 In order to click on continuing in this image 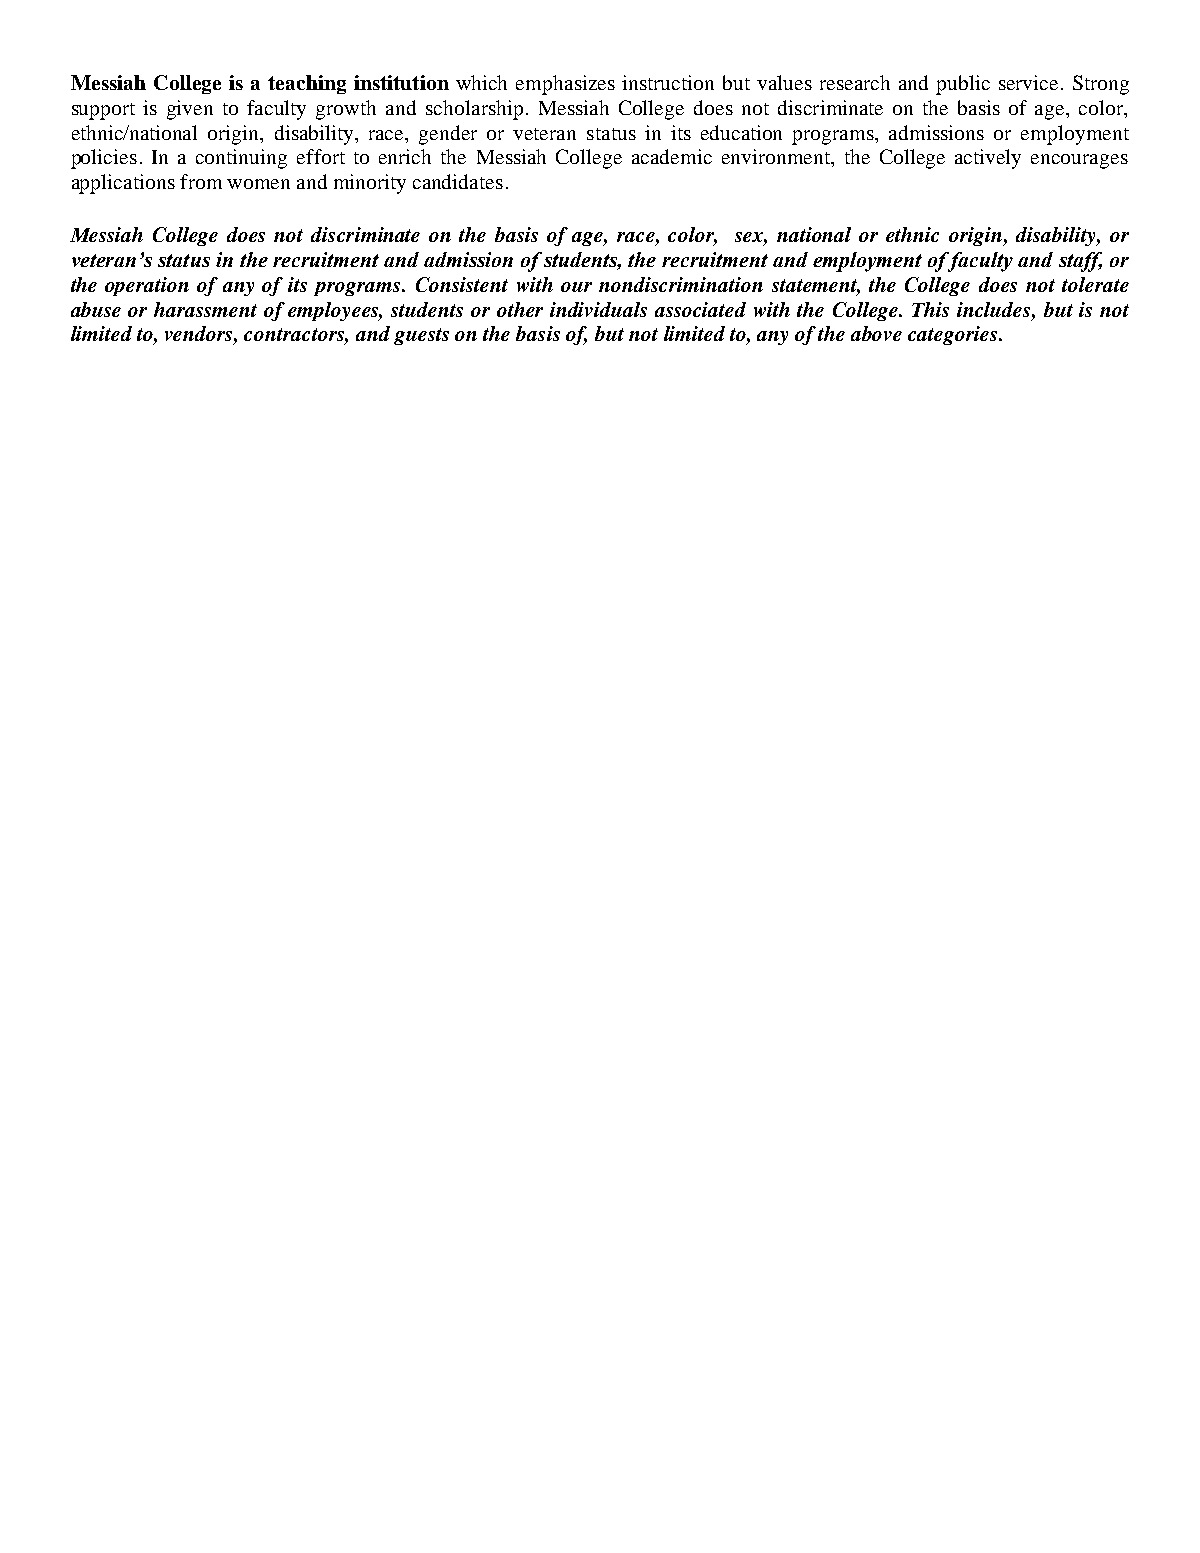, I will do `click(241, 159)`.
